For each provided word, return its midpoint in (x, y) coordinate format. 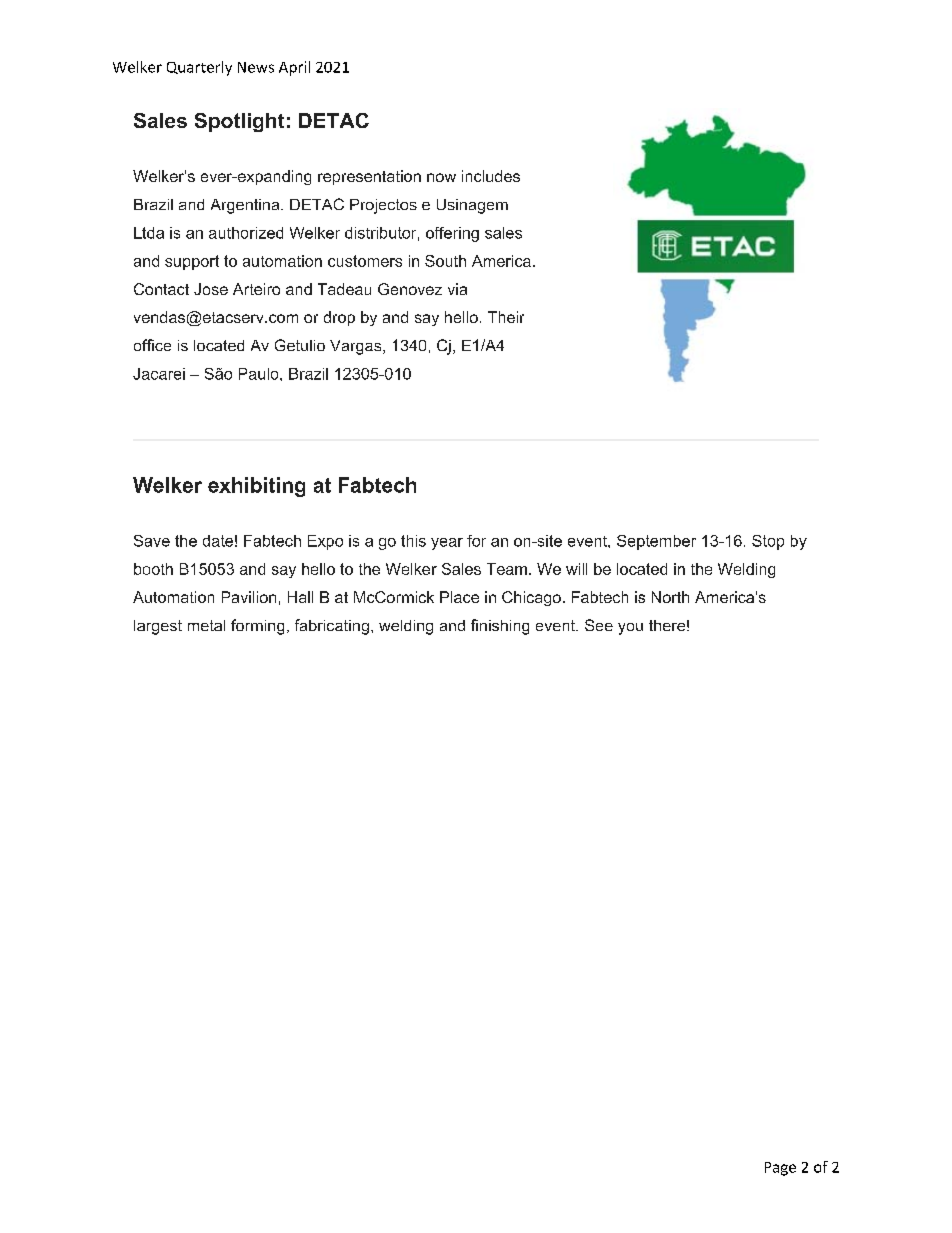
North (670, 597)
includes (491, 176)
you (630, 629)
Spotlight (239, 122)
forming (257, 627)
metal (206, 625)
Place (459, 597)
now (441, 177)
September (656, 542)
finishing (500, 627)
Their (506, 317)
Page (780, 1169)
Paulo (260, 374)
